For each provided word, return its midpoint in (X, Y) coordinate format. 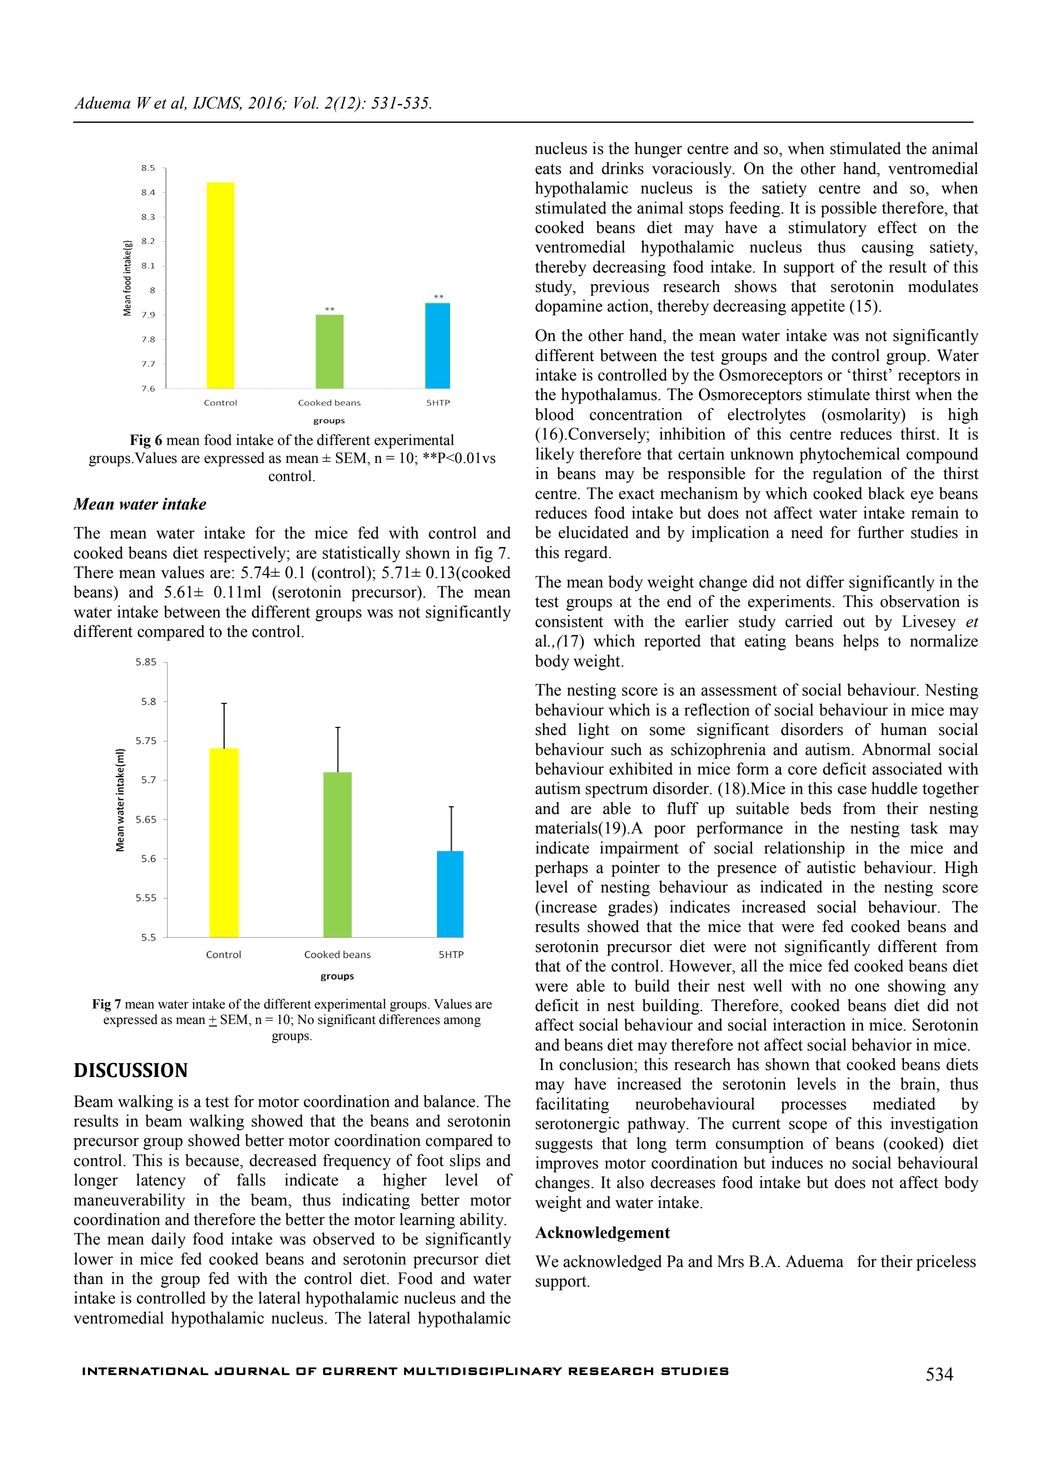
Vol (306, 102)
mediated (904, 1103)
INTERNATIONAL (145, 1371)
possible (849, 209)
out (854, 622)
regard (587, 554)
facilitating (572, 1105)
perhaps (561, 869)
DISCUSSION (131, 1070)
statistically (361, 554)
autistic (831, 867)
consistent (569, 621)
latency (160, 1181)
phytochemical (850, 455)
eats (548, 169)
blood (554, 414)
